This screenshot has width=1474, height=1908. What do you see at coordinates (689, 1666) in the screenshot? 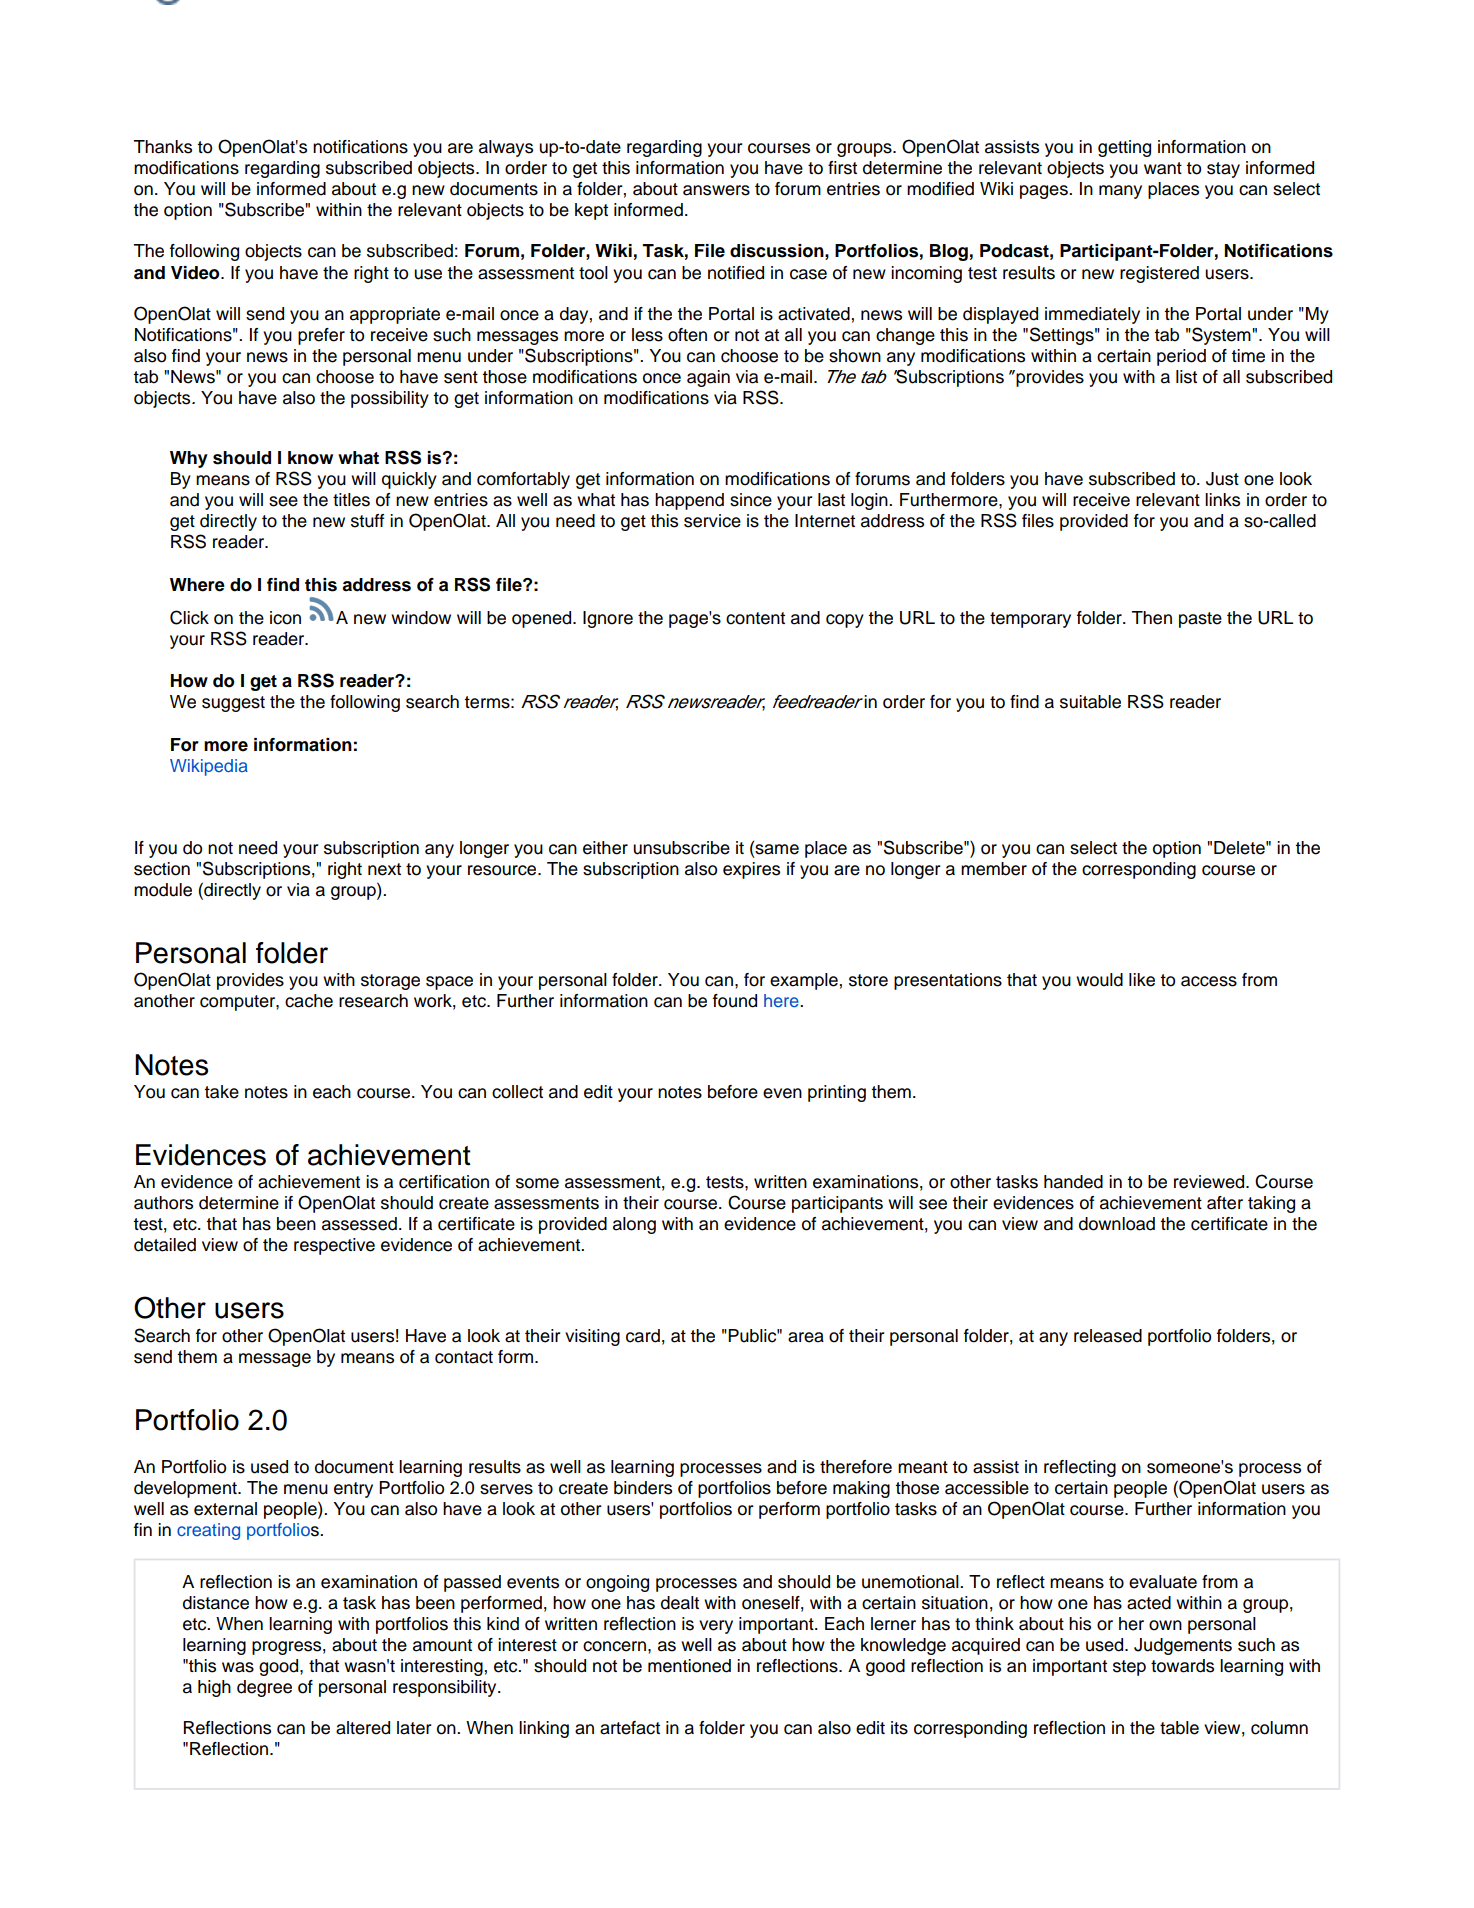
I see `mentioned` at bounding box center [689, 1666].
